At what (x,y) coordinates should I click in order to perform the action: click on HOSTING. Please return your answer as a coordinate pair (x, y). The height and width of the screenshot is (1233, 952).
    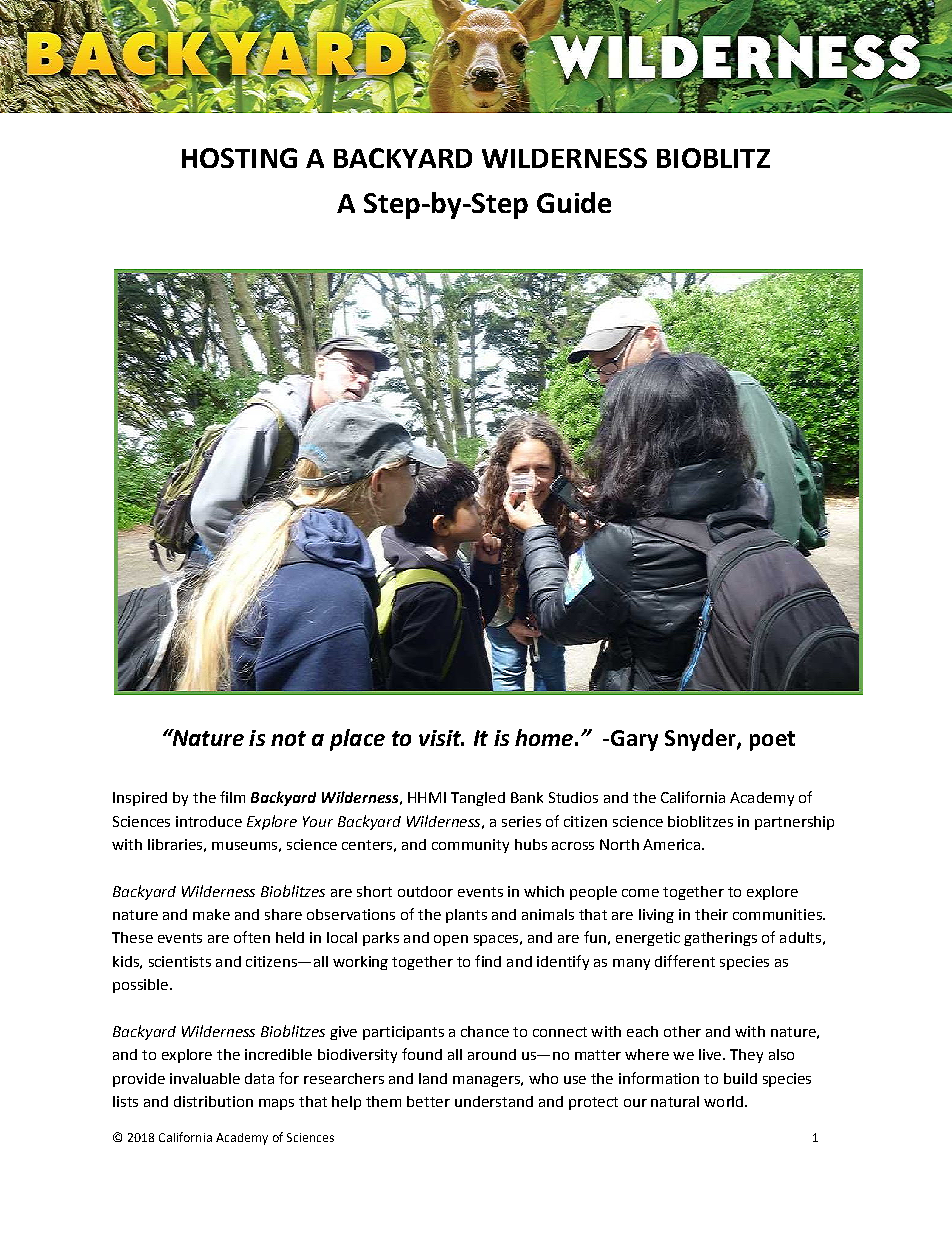
    Looking at the image, I should click on (239, 158).
